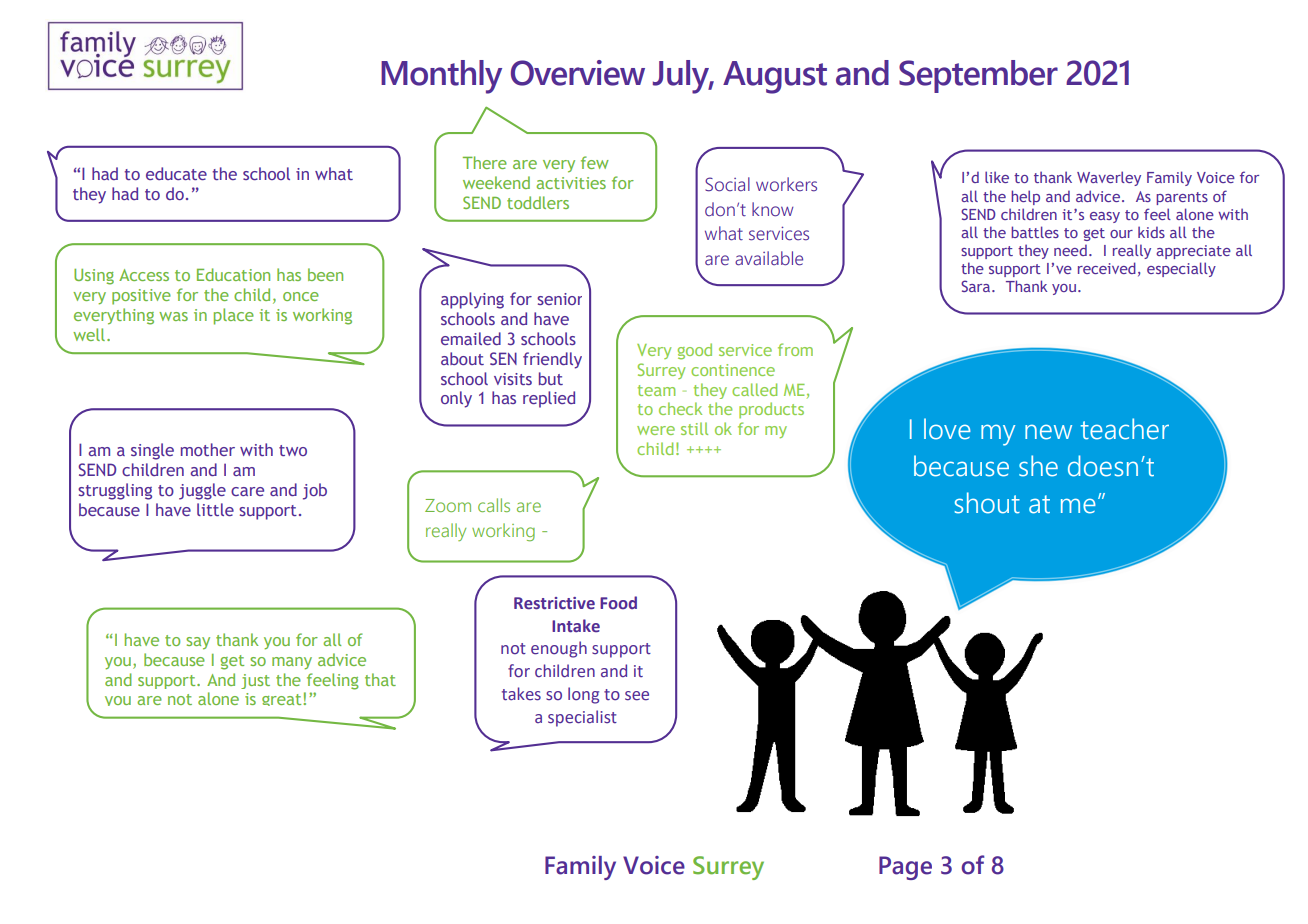 Image resolution: width=1308 pixels, height=924 pixels. What do you see at coordinates (583, 695) in the screenshot?
I see `long` at bounding box center [583, 695].
